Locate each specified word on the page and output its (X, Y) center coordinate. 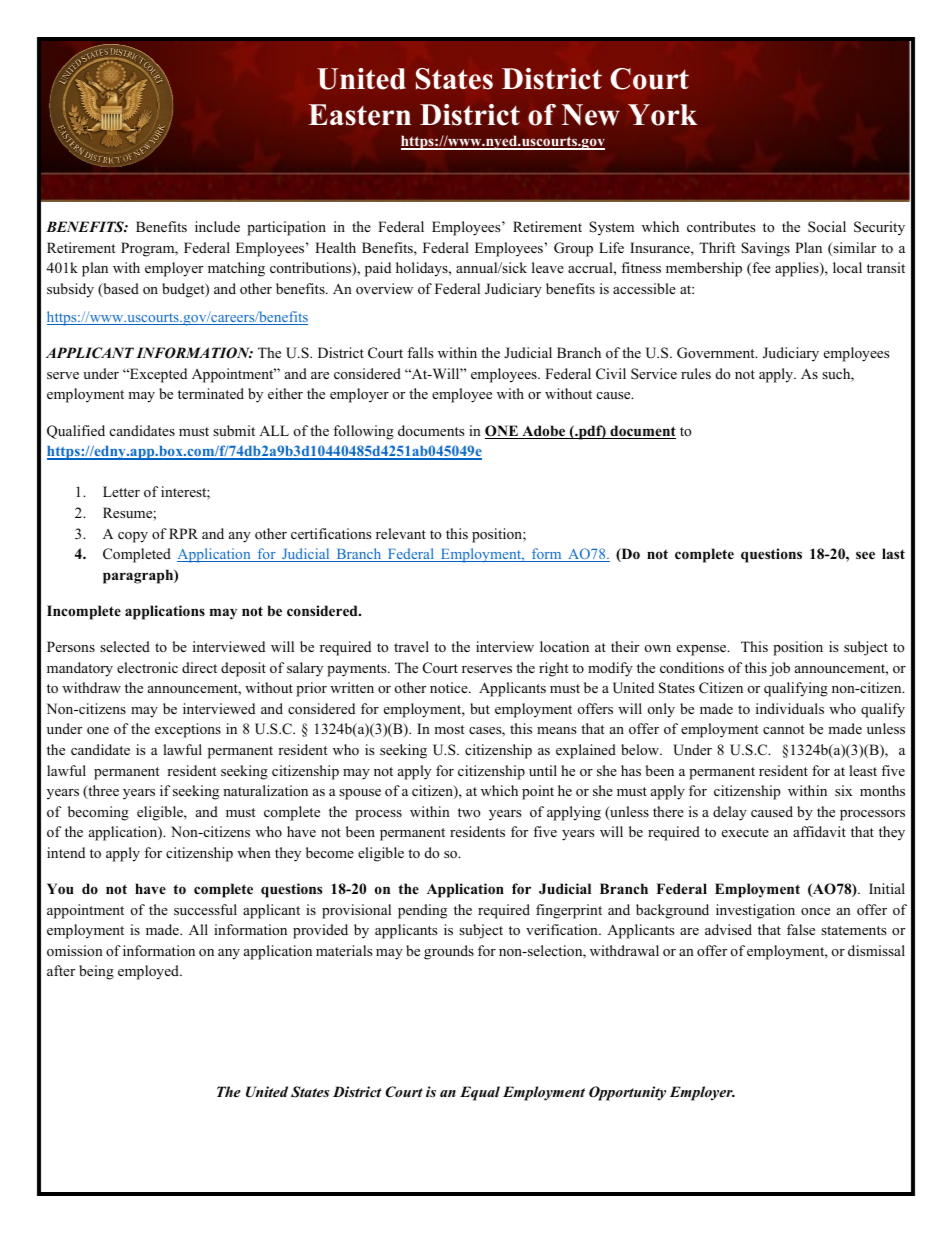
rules (696, 373)
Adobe (544, 432)
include (217, 226)
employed (149, 972)
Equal (480, 1093)
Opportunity (627, 1093)
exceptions (188, 730)
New (591, 115)
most (449, 729)
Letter (121, 491)
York (662, 115)
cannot (783, 729)
